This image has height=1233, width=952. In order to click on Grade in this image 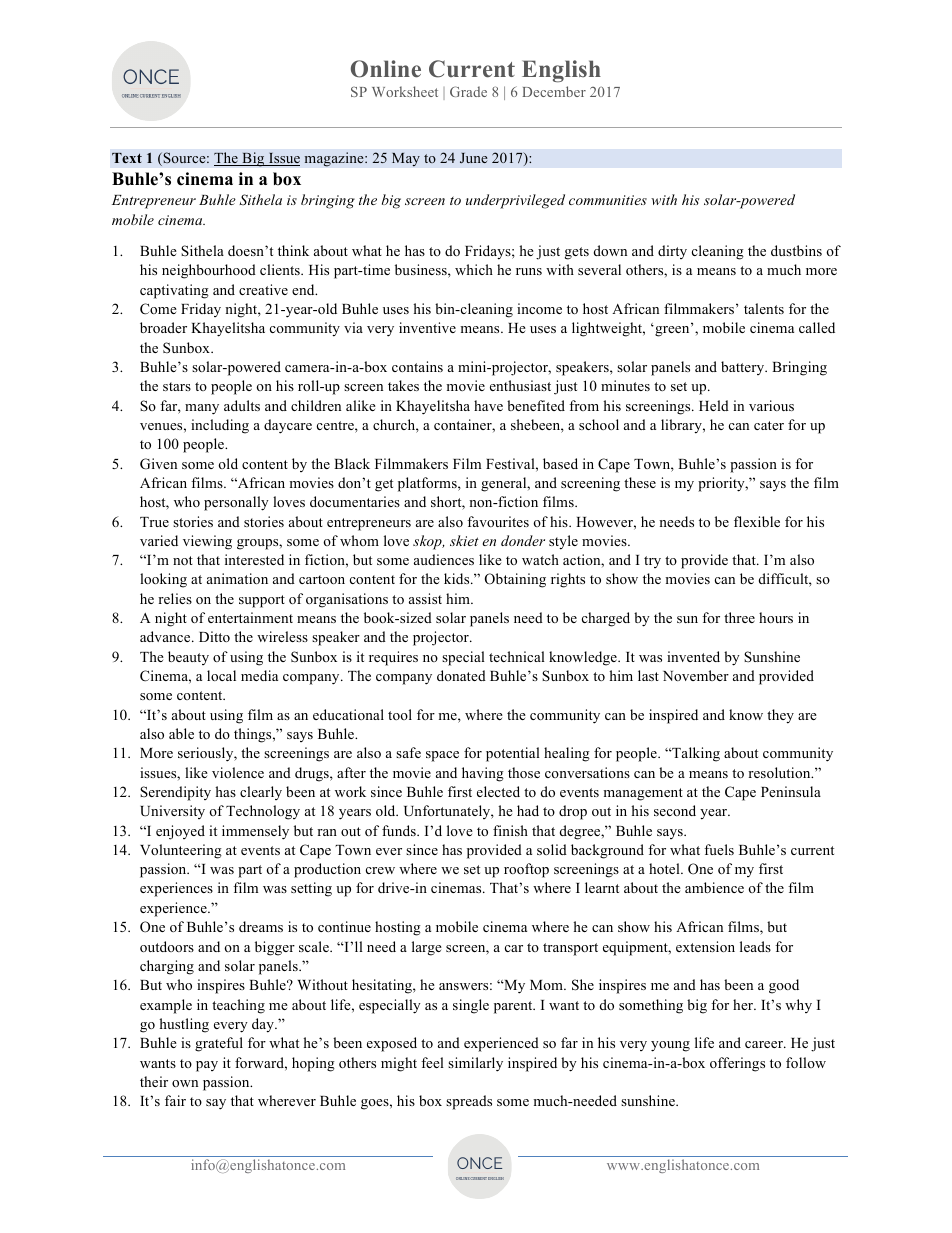, I will do `click(468, 91)`.
